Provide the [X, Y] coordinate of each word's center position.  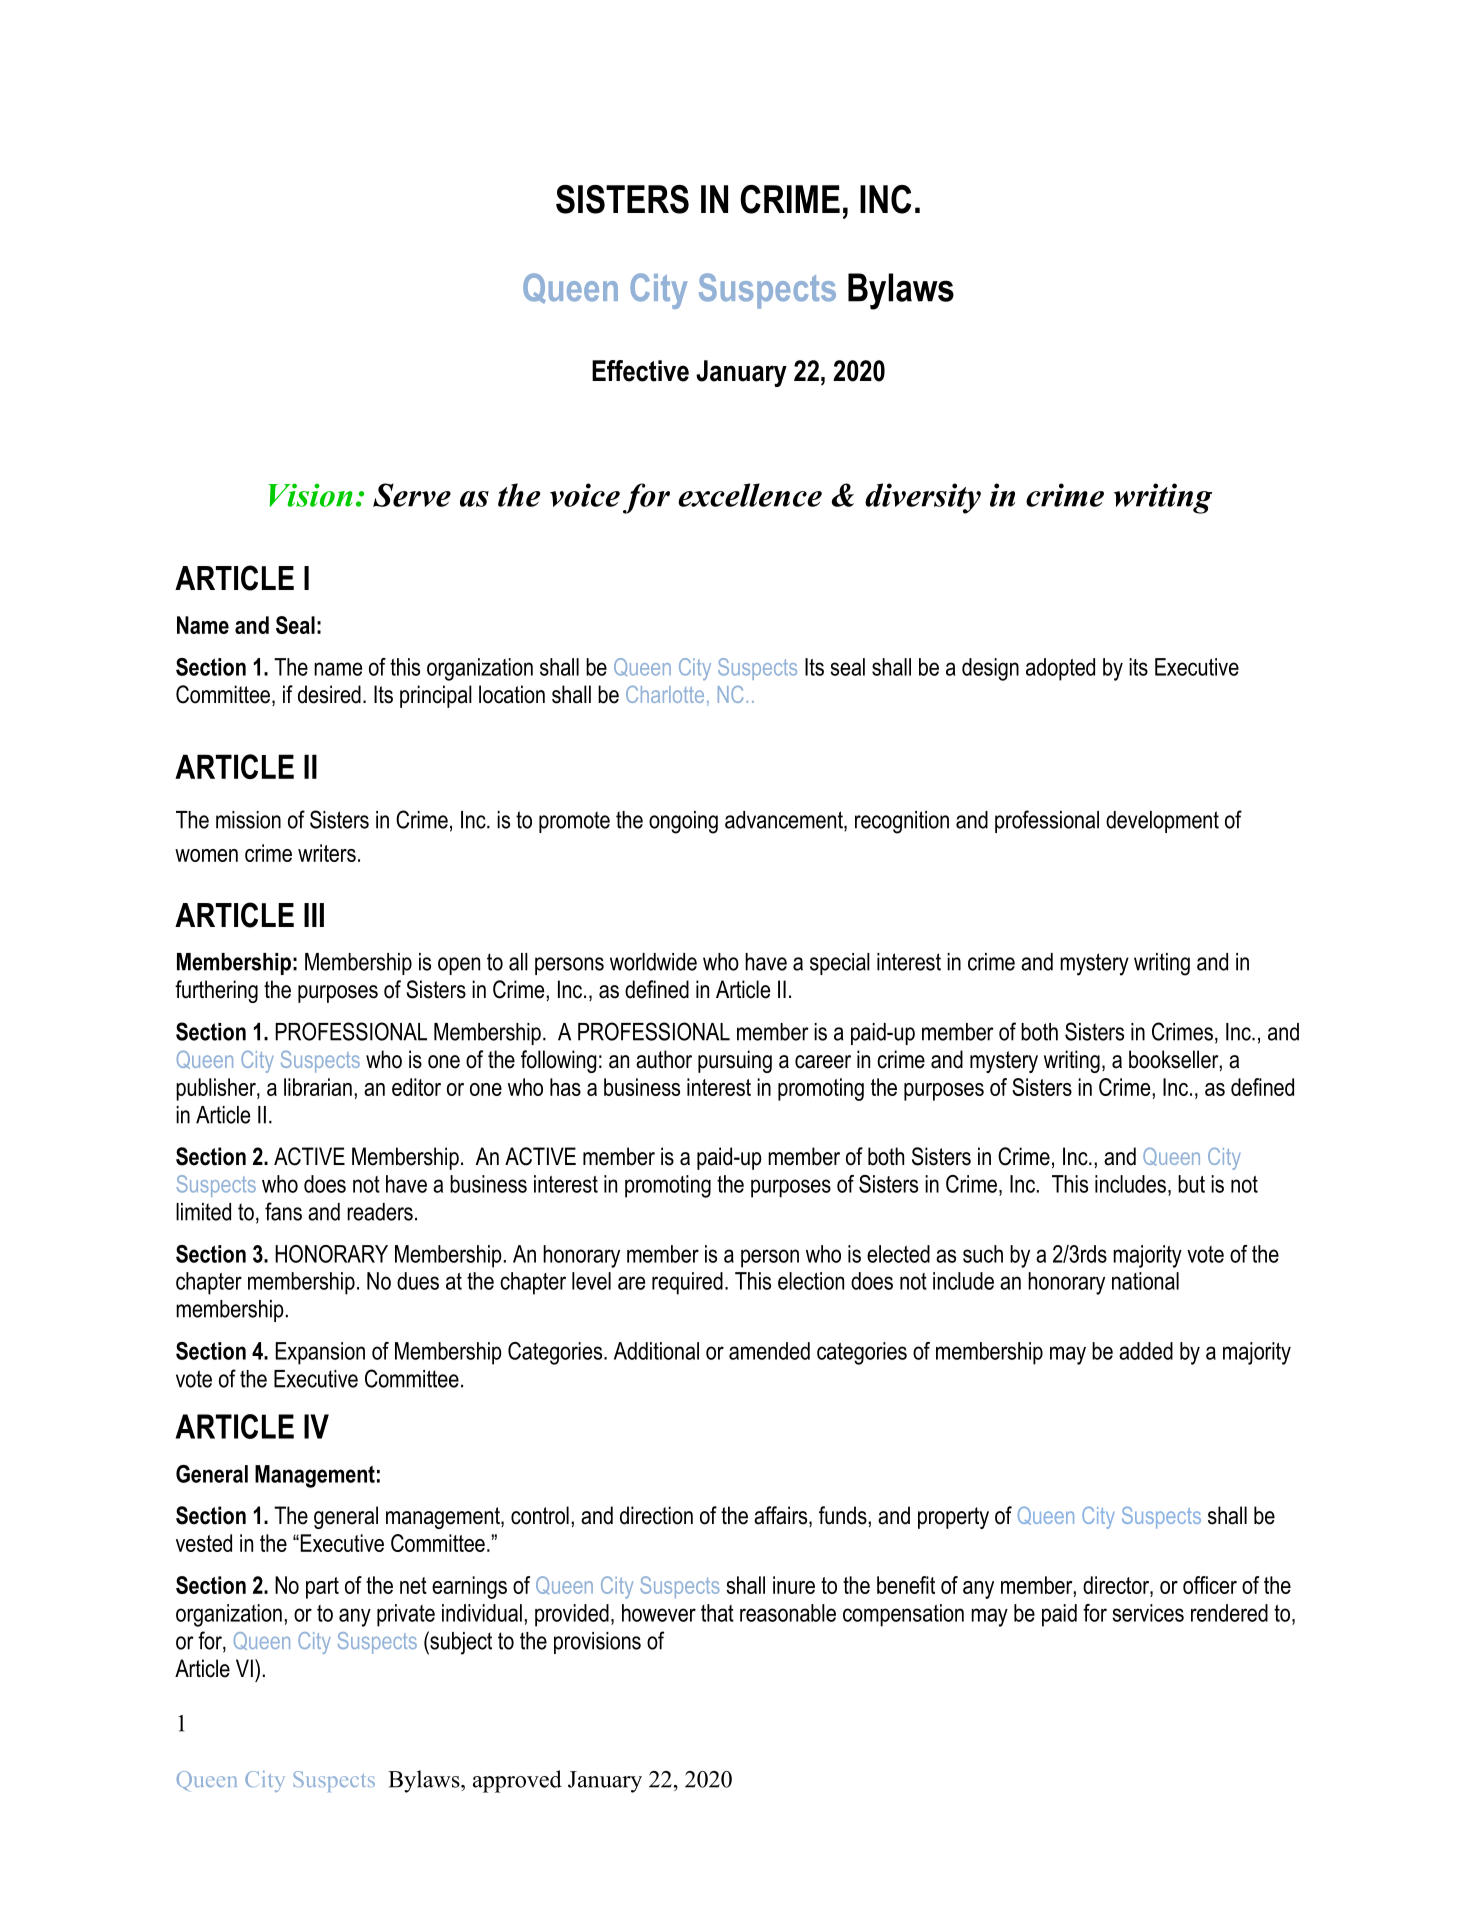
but [1191, 1184]
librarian [318, 1087]
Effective [640, 371]
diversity [923, 498]
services [1148, 1613]
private [406, 1615]
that [717, 1613]
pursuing [735, 1061]
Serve [412, 495]
